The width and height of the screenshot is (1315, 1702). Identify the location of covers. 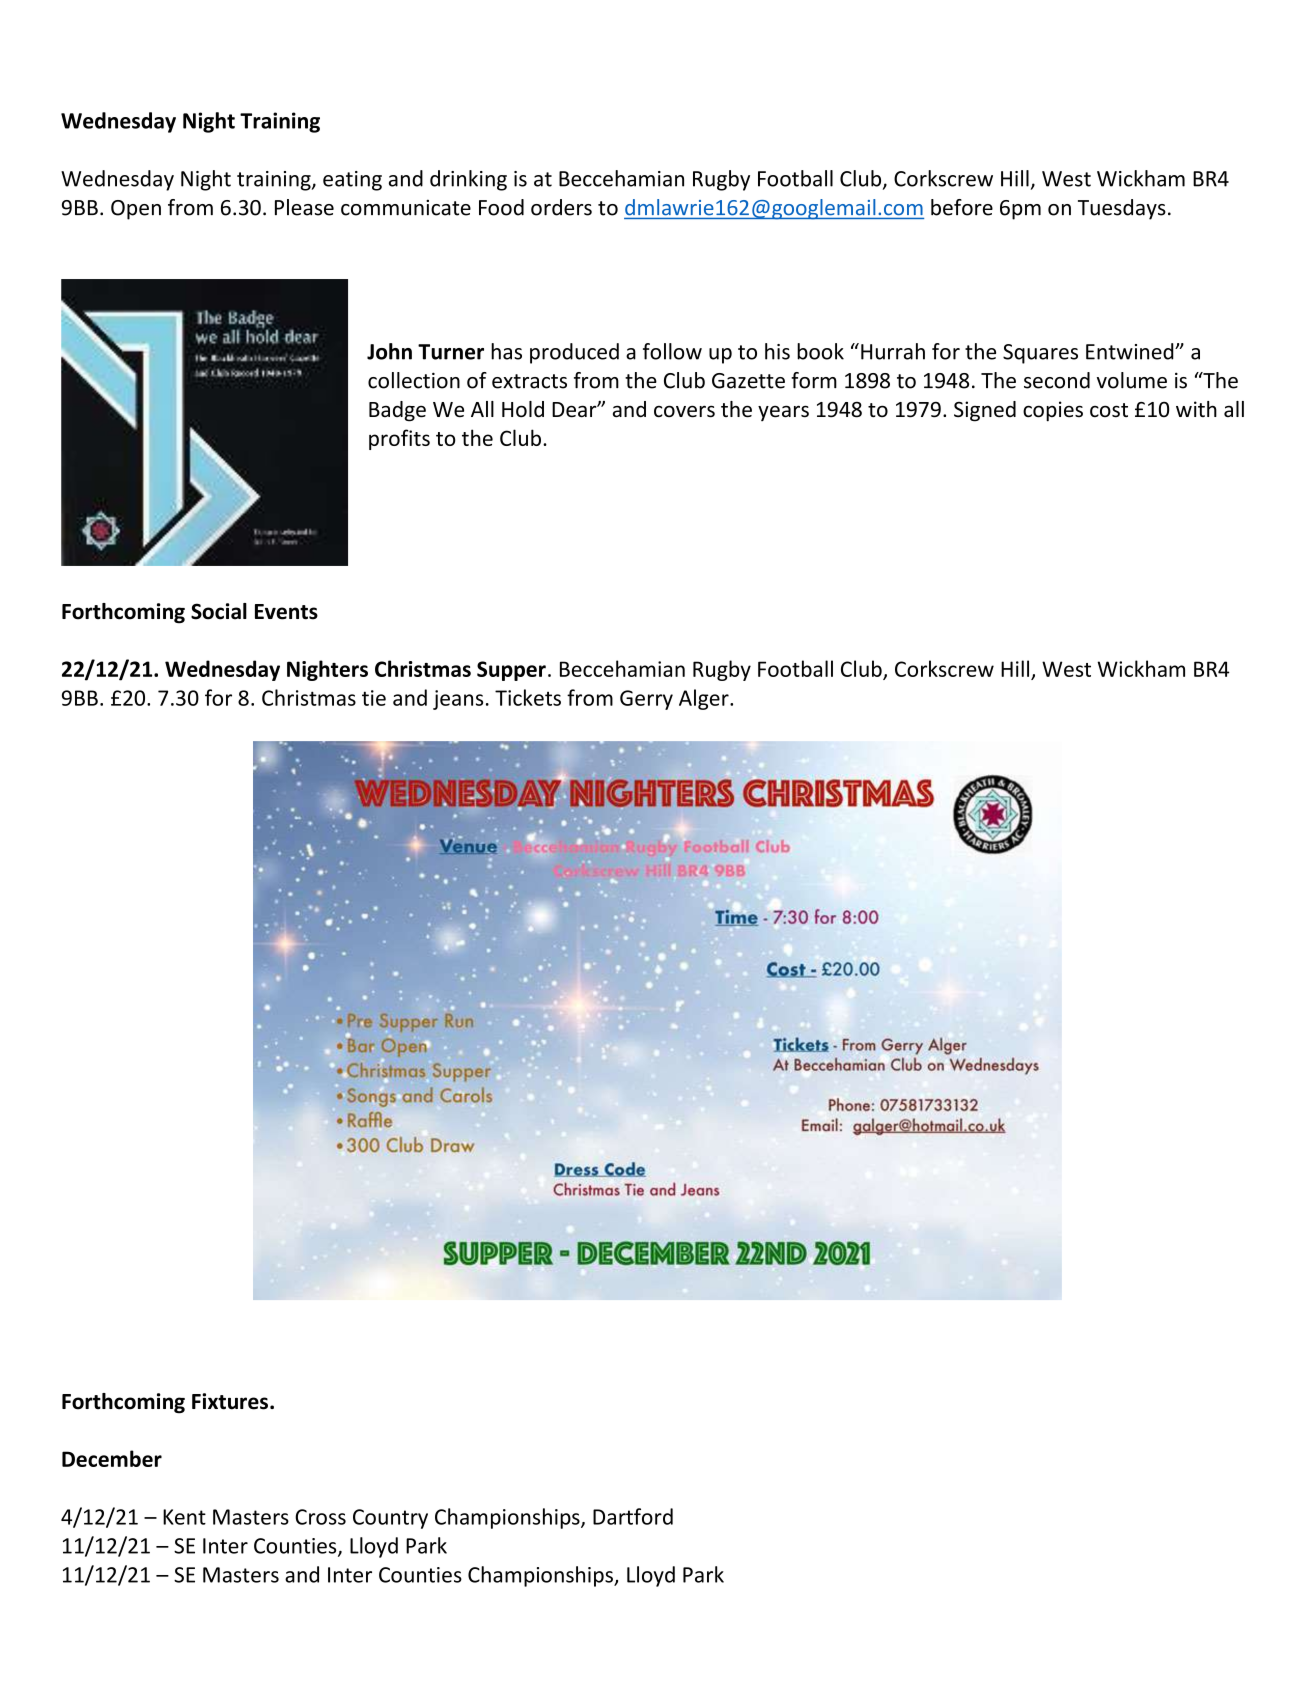
(684, 411).
